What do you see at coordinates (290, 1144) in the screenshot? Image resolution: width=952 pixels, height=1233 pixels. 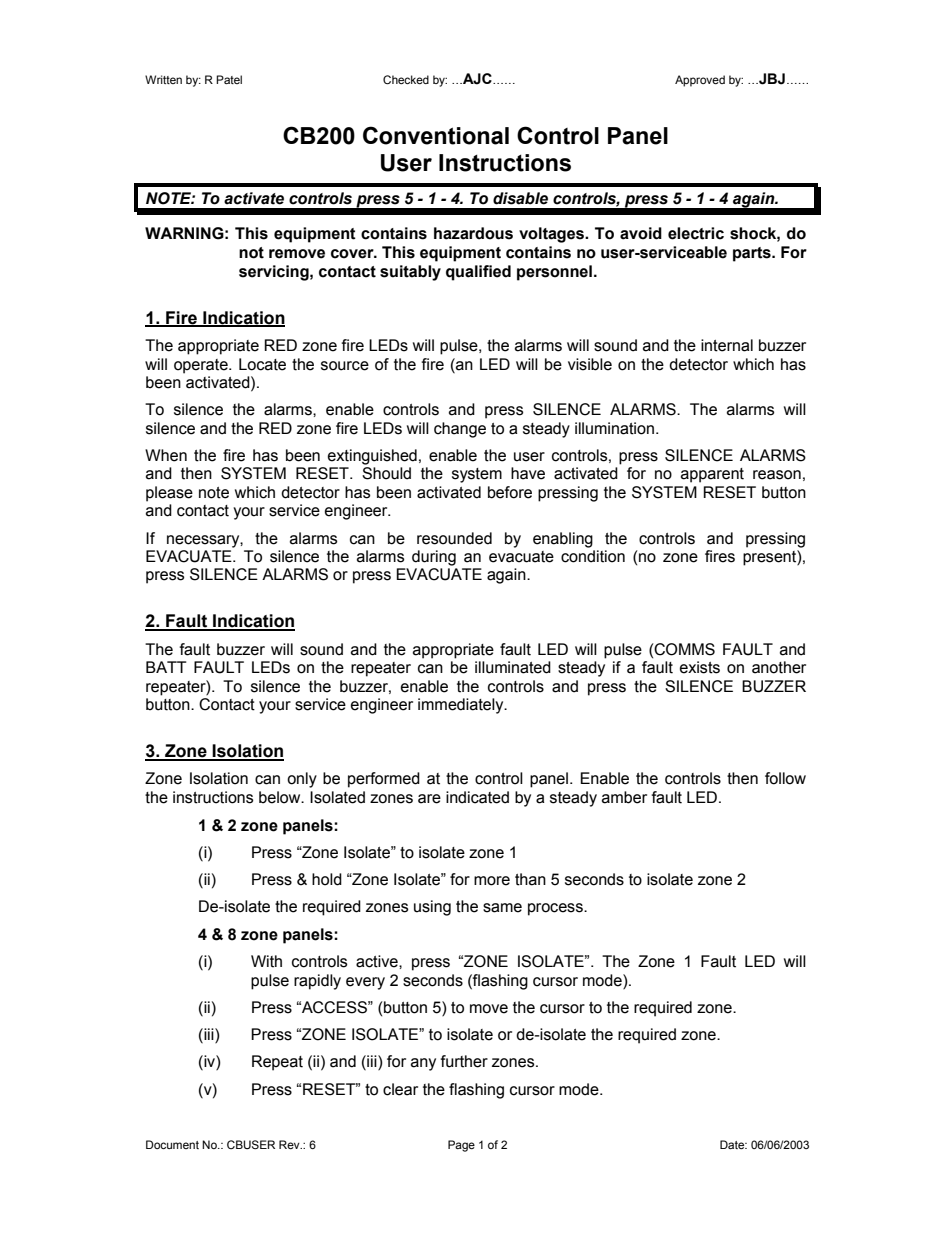 I see `Rev` at bounding box center [290, 1144].
